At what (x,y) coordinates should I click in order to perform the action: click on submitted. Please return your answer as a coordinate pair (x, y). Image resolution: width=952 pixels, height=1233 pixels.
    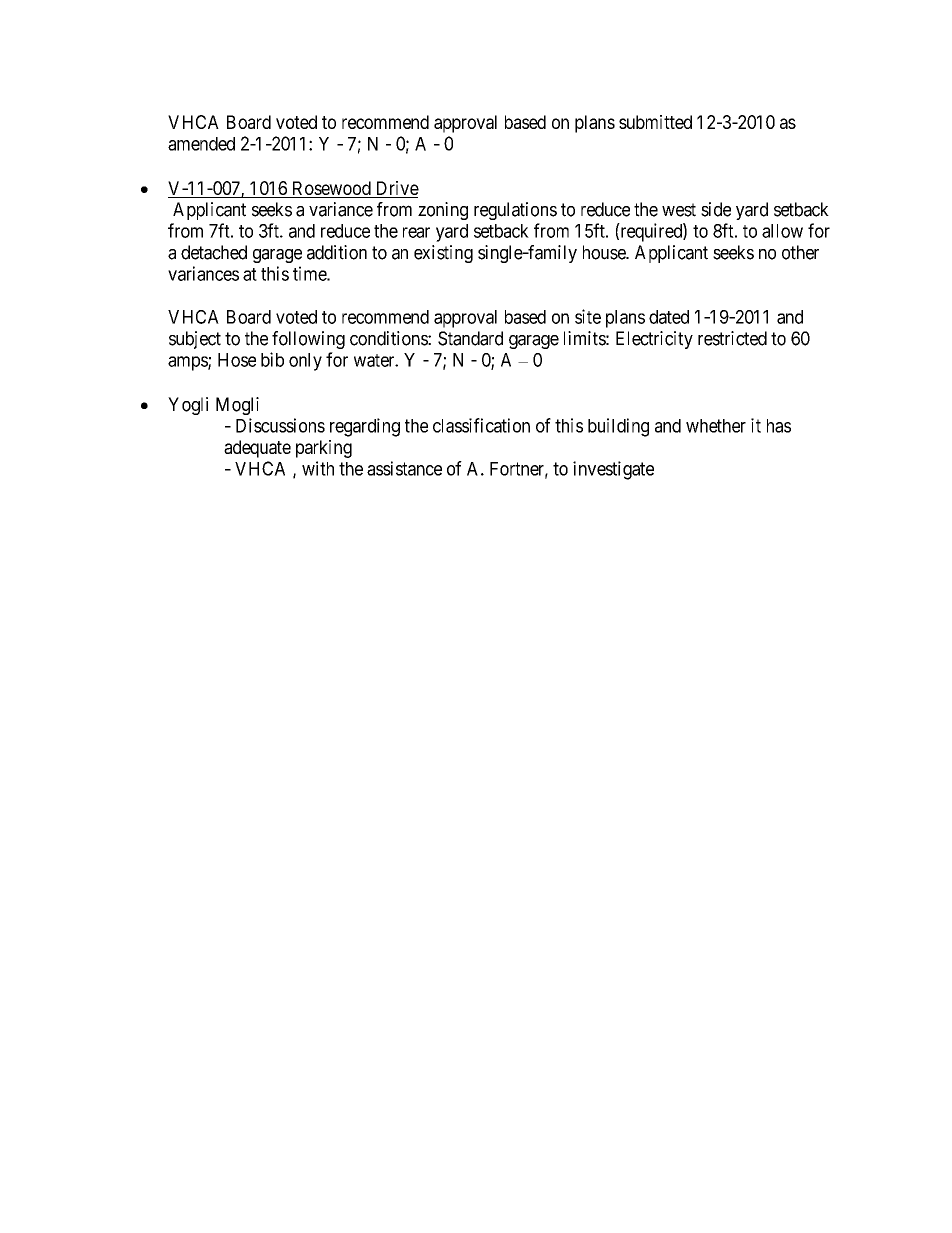
    Looking at the image, I should click on (655, 122).
